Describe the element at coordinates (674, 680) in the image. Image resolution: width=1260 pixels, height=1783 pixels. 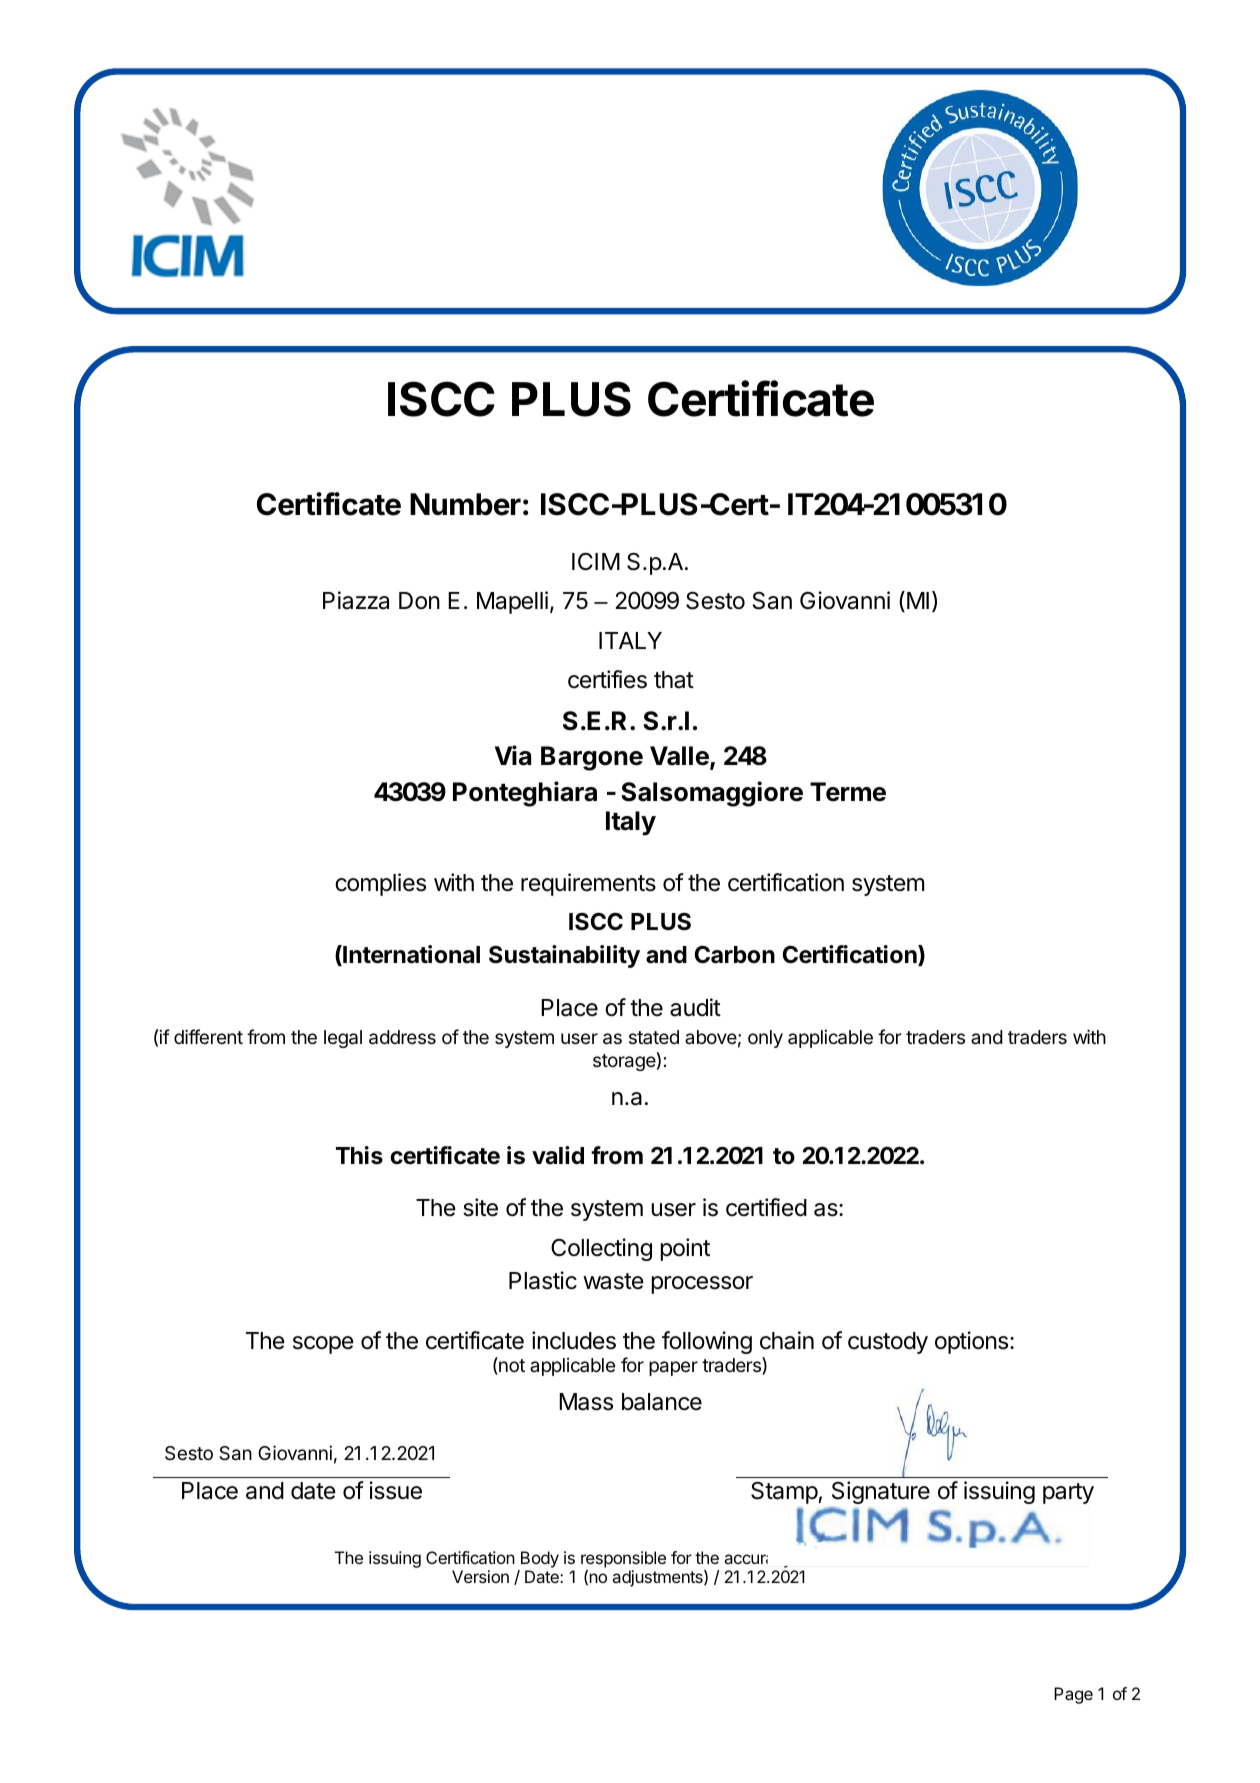
I see `that` at that location.
